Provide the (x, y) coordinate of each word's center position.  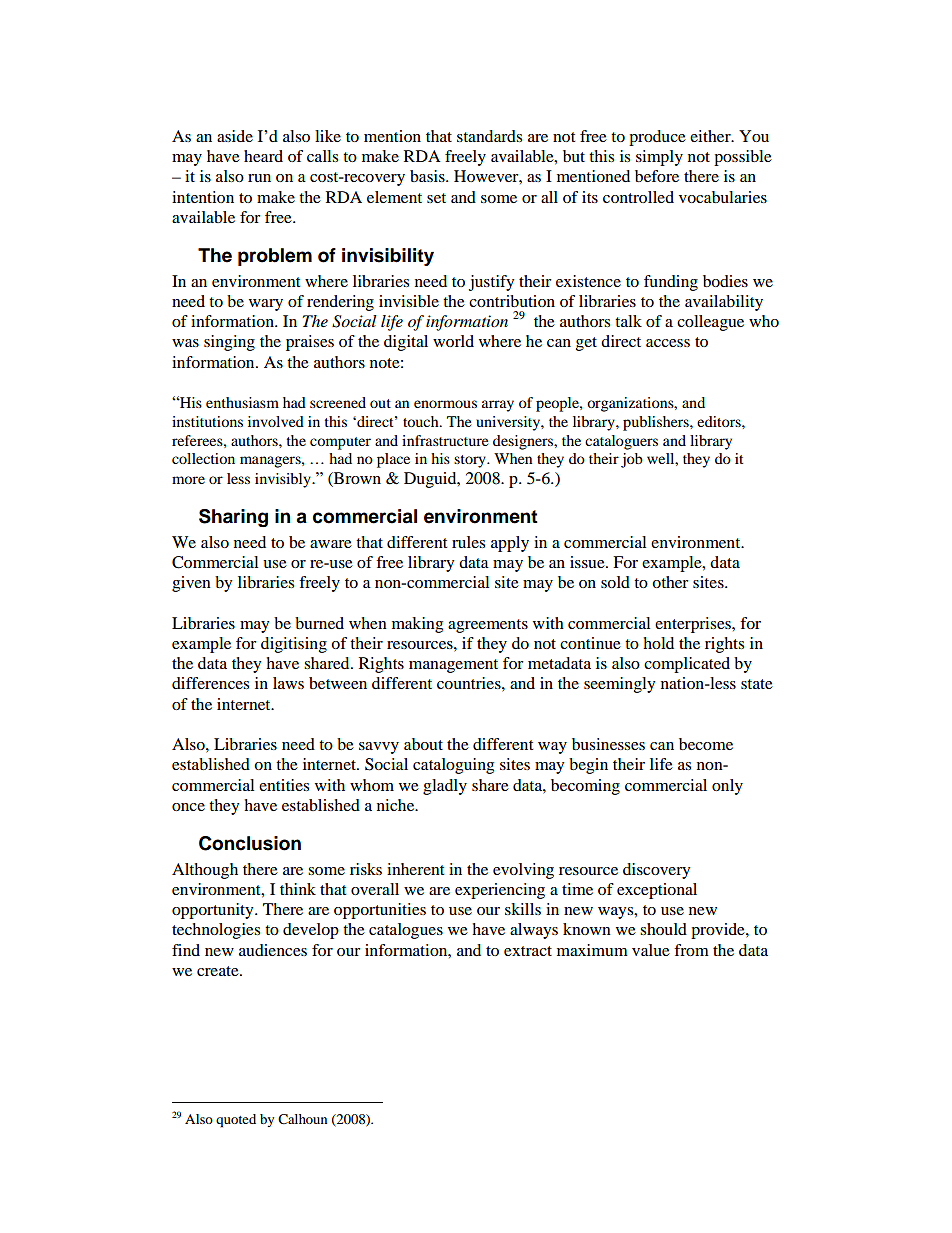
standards (489, 136)
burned (319, 623)
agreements (488, 626)
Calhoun (302, 1119)
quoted (236, 1121)
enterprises (694, 625)
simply (659, 158)
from (691, 950)
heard (263, 156)
